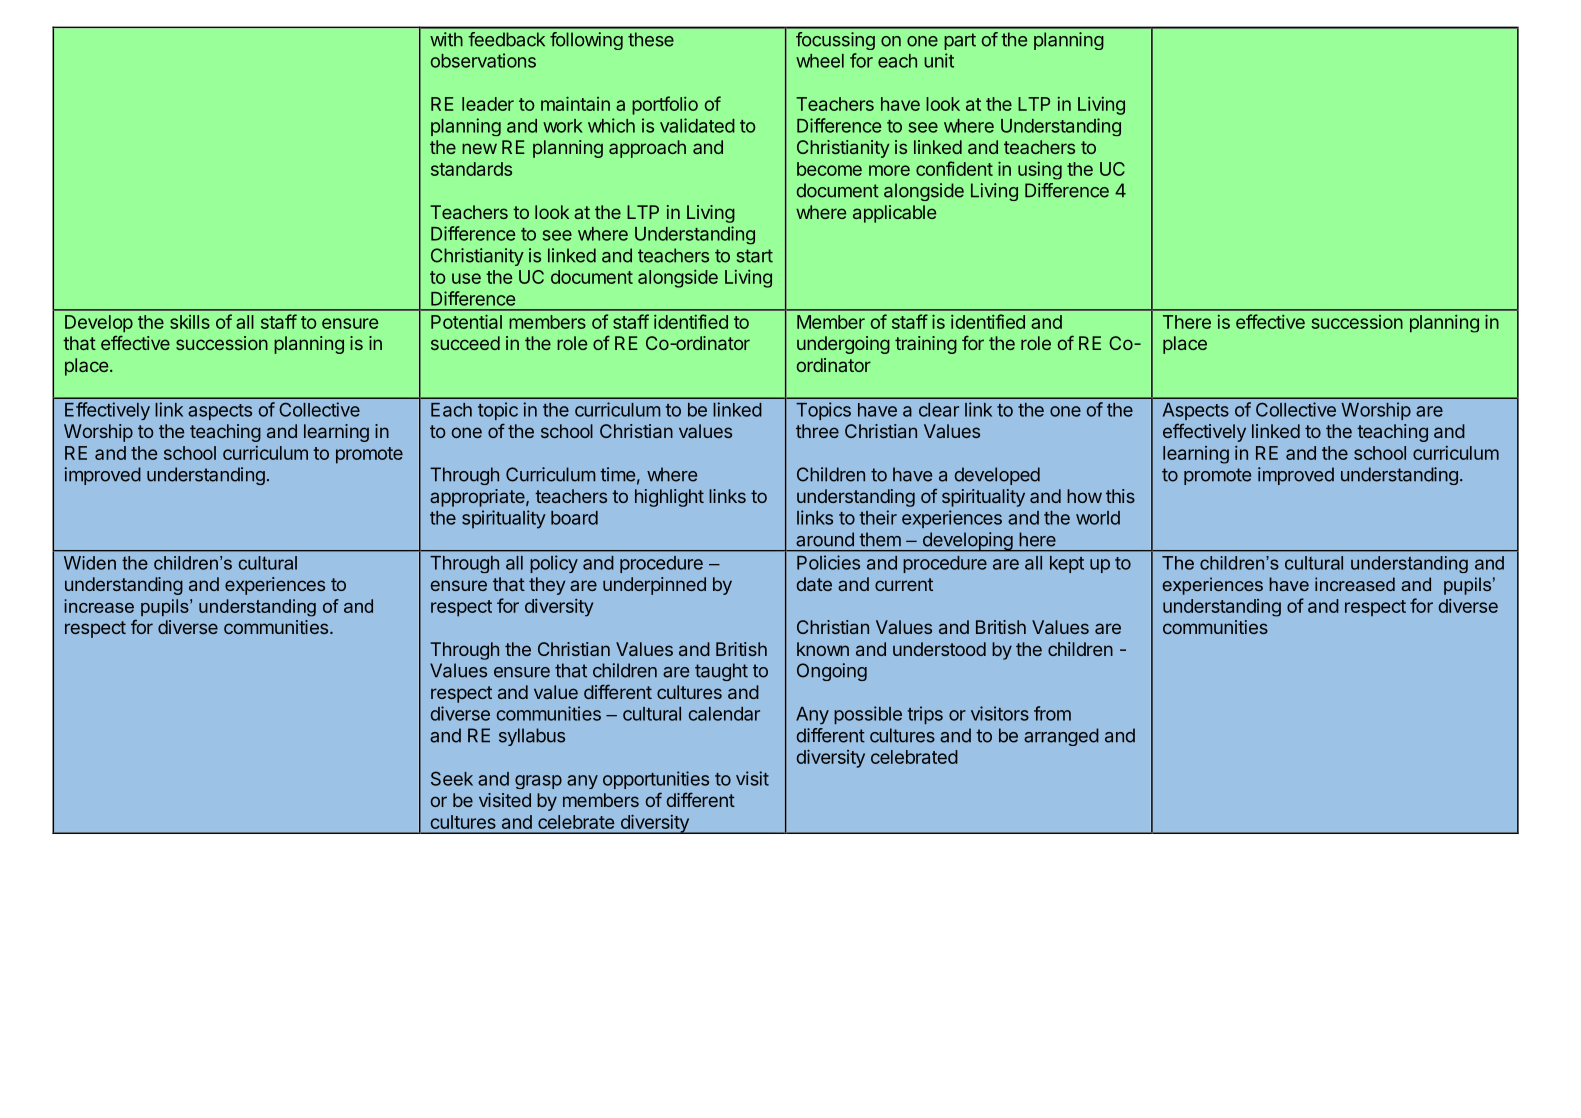  What do you see at coordinates (538, 782) in the document?
I see `grasp` at bounding box center [538, 782].
